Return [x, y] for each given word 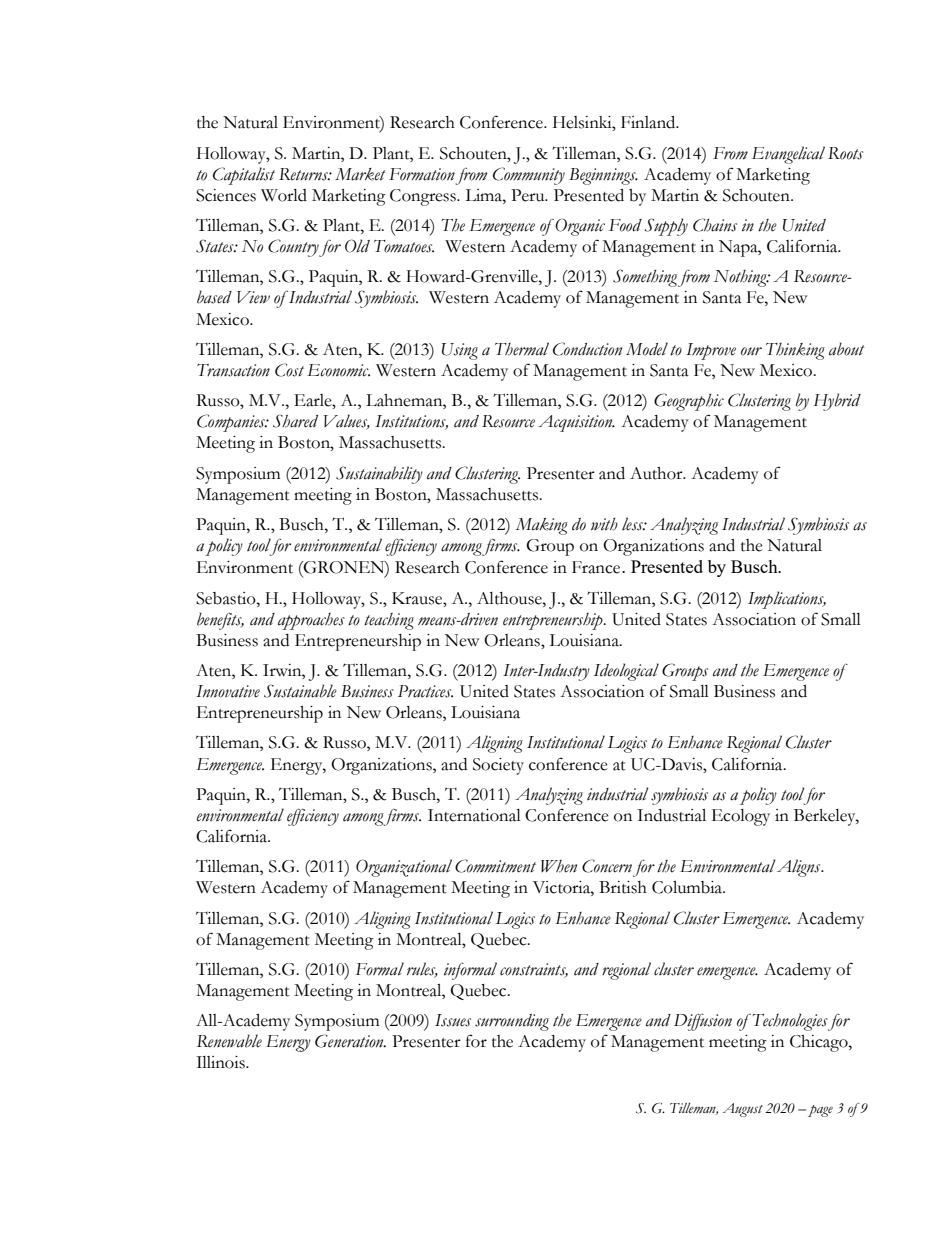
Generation [350, 1041]
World [284, 195]
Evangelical [788, 155]
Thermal [522, 349]
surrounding [512, 1022]
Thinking [795, 351]
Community [529, 176]
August [742, 1110]
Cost [289, 370]
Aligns [800, 868]
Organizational [404, 868]
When [559, 866]
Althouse [510, 598]
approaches [311, 621]
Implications [787, 600]
